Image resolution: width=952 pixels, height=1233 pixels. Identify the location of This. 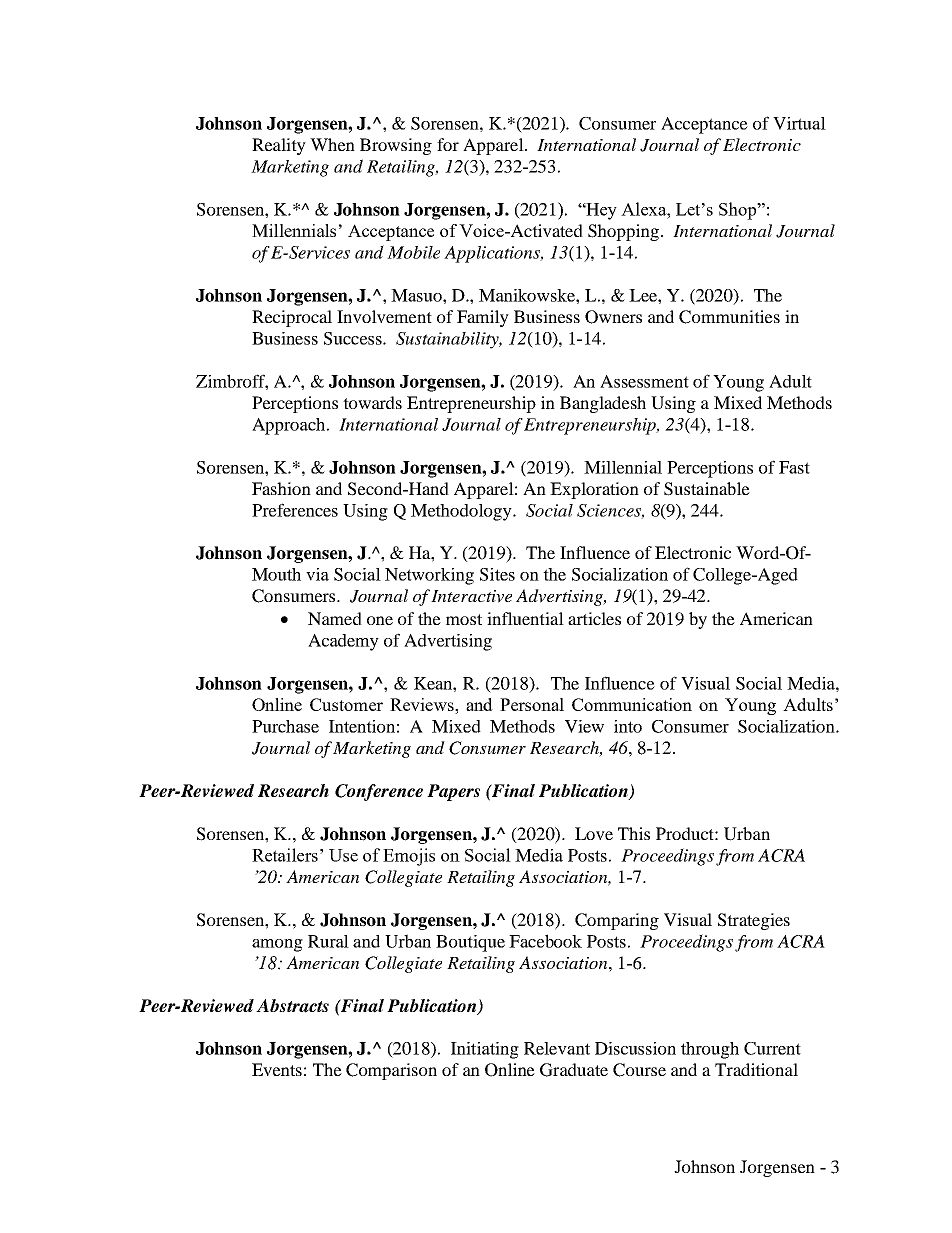
(634, 833).
